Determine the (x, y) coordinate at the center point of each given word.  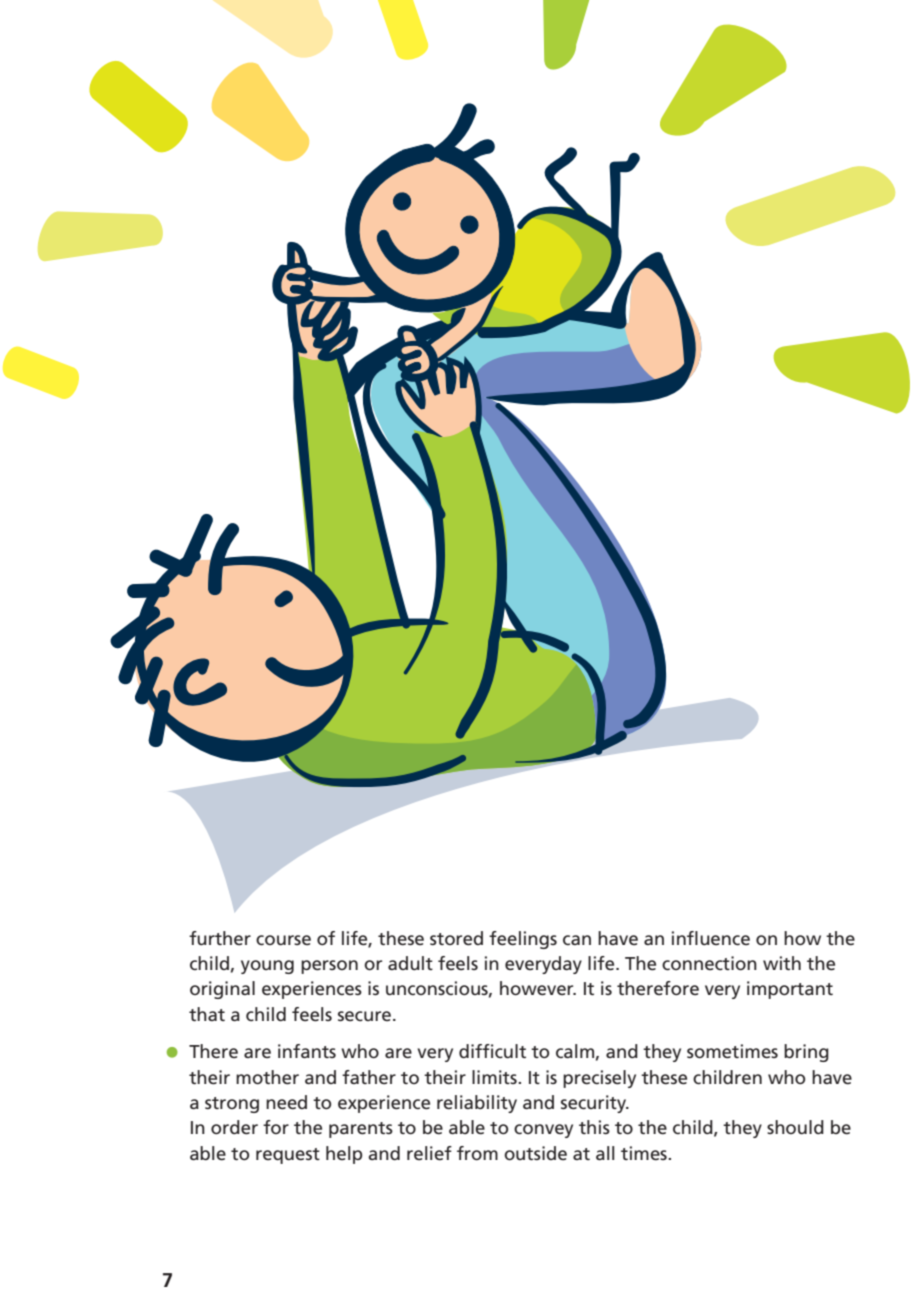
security (595, 1104)
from (477, 1153)
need (286, 1102)
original (222, 990)
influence (711, 938)
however (538, 988)
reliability (477, 1104)
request (288, 1156)
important (790, 990)
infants (307, 1051)
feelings (523, 940)
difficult (492, 1051)
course (283, 940)
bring (806, 1053)
